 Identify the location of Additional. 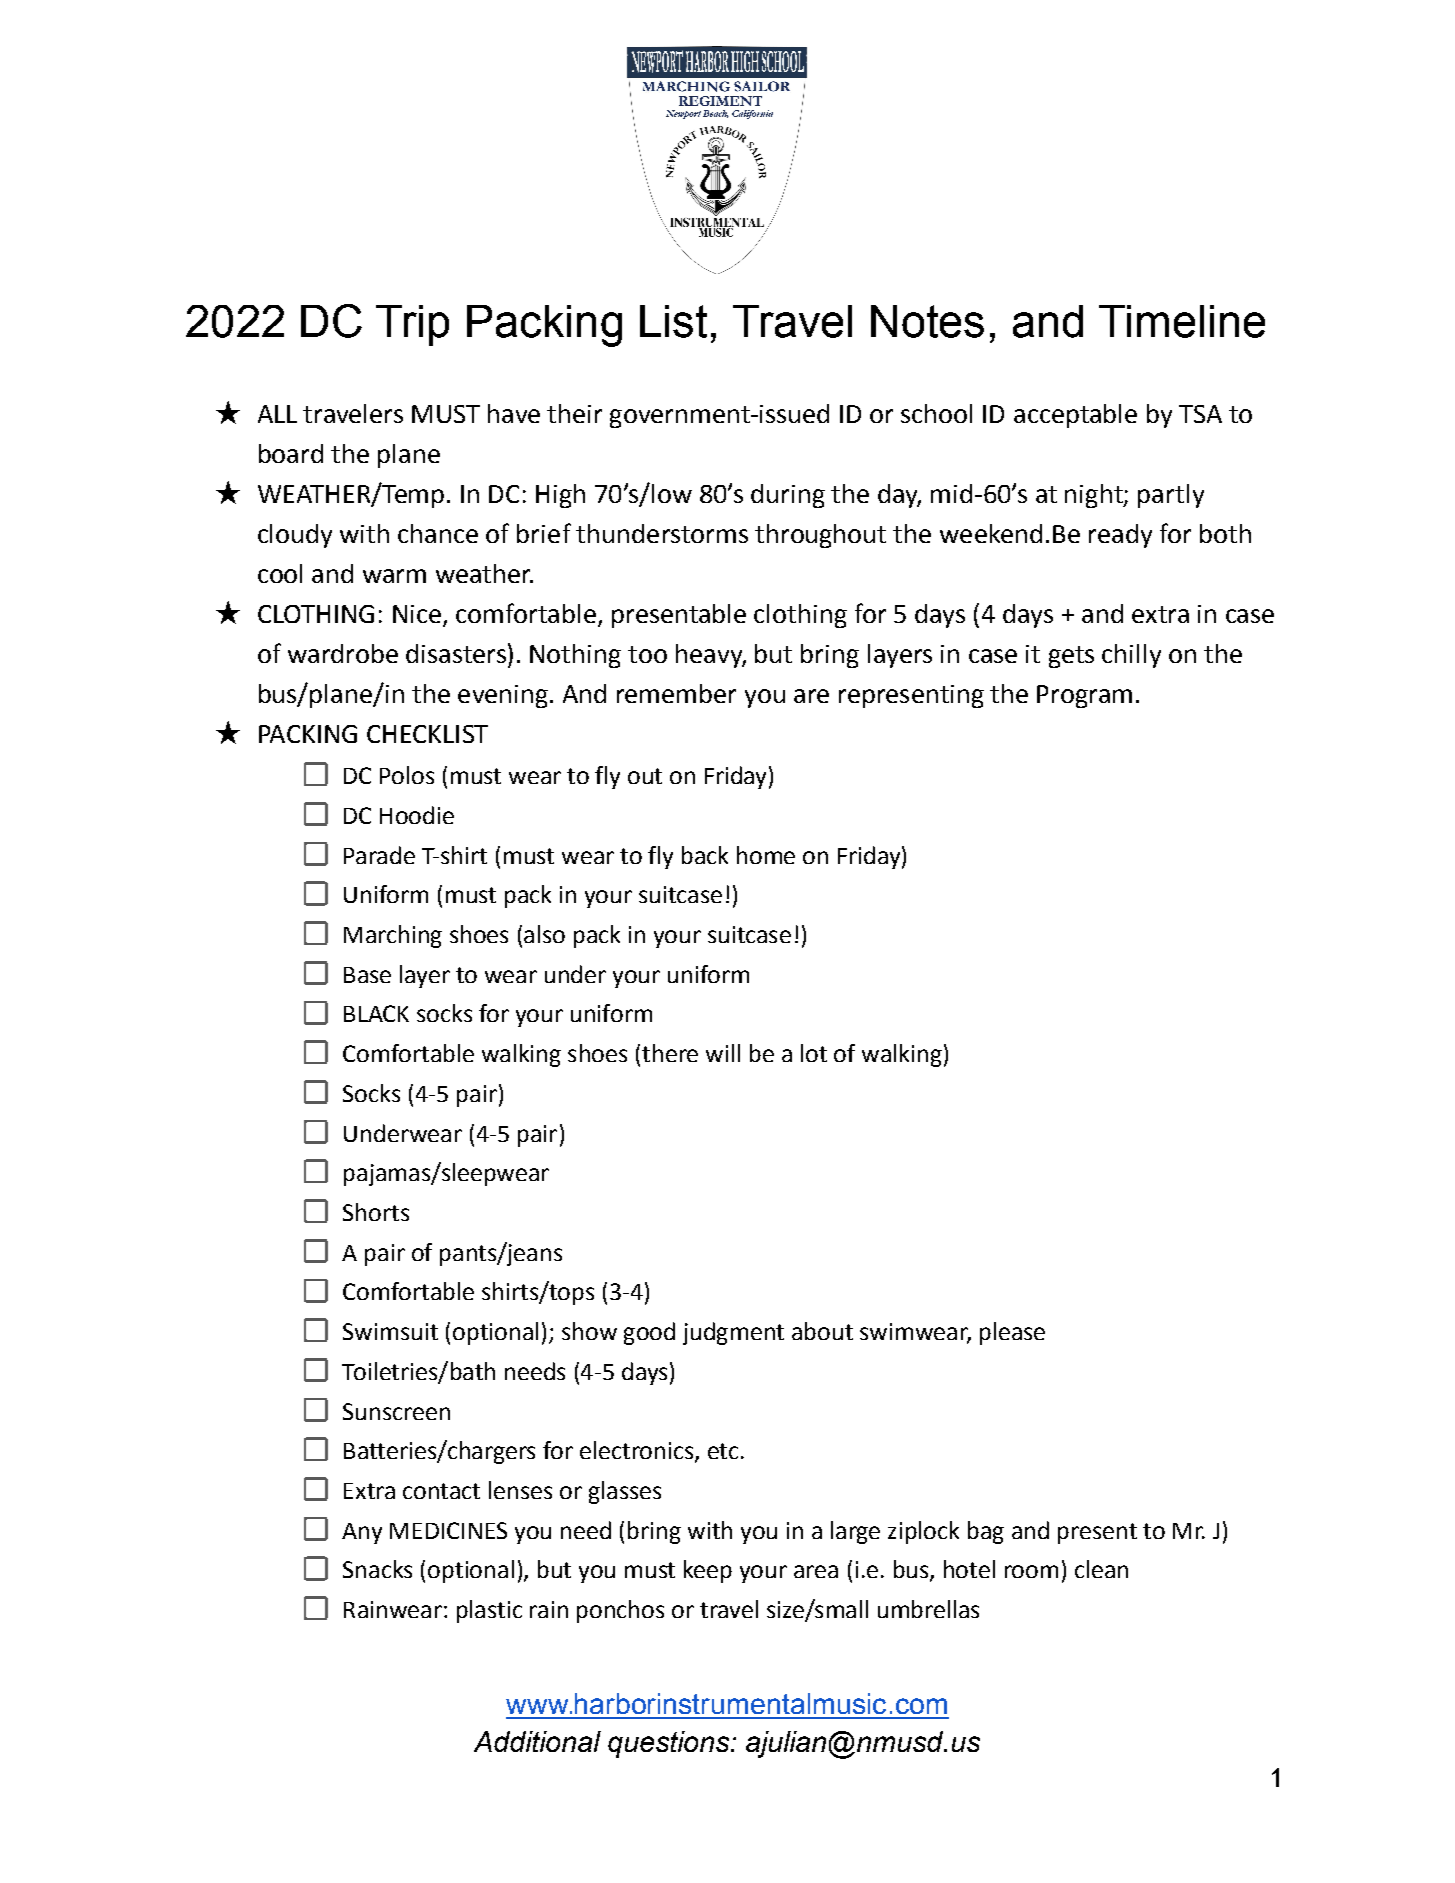
(537, 1741).
